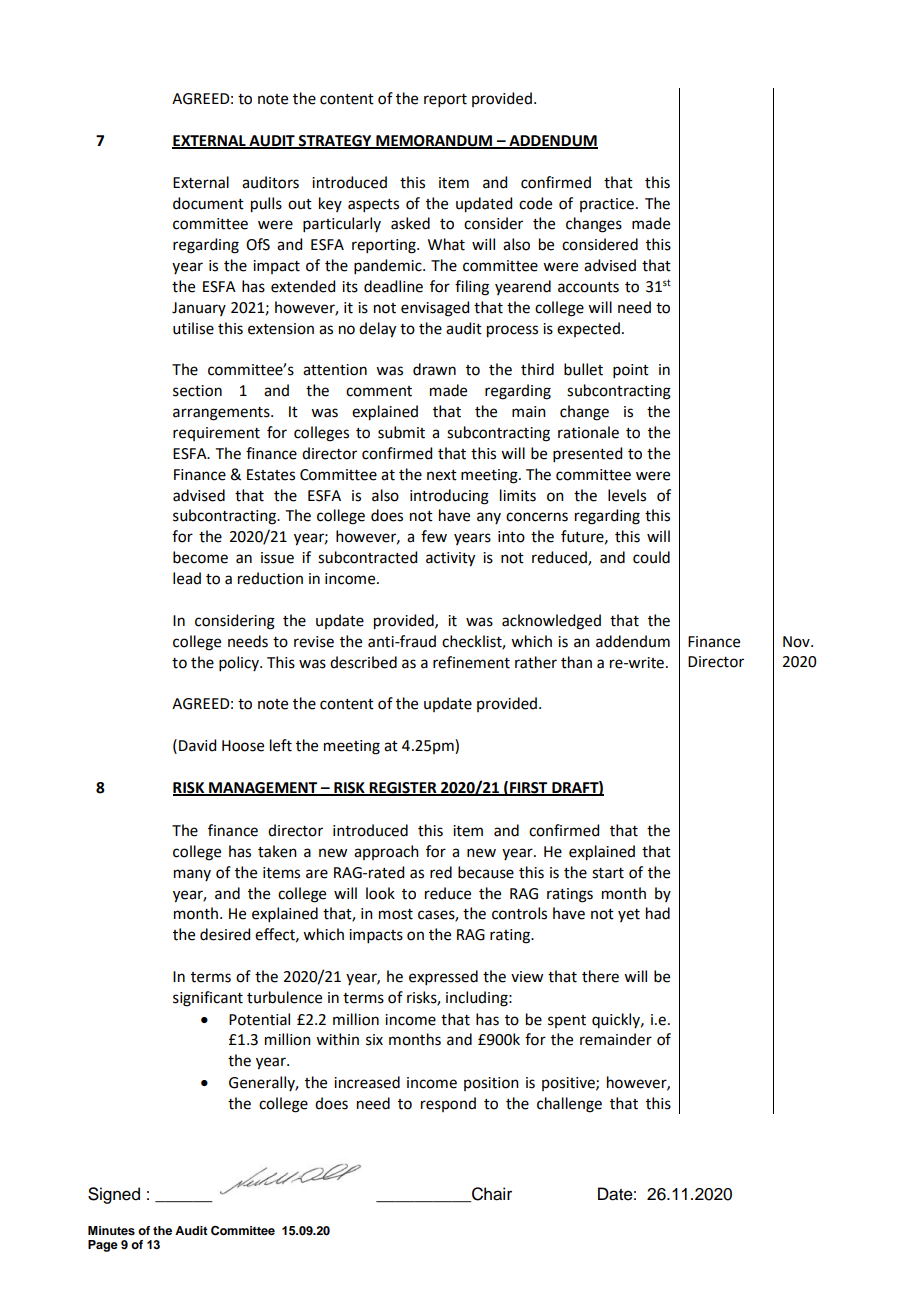 Image resolution: width=924 pixels, height=1308 pixels. I want to click on document, so click(208, 203).
